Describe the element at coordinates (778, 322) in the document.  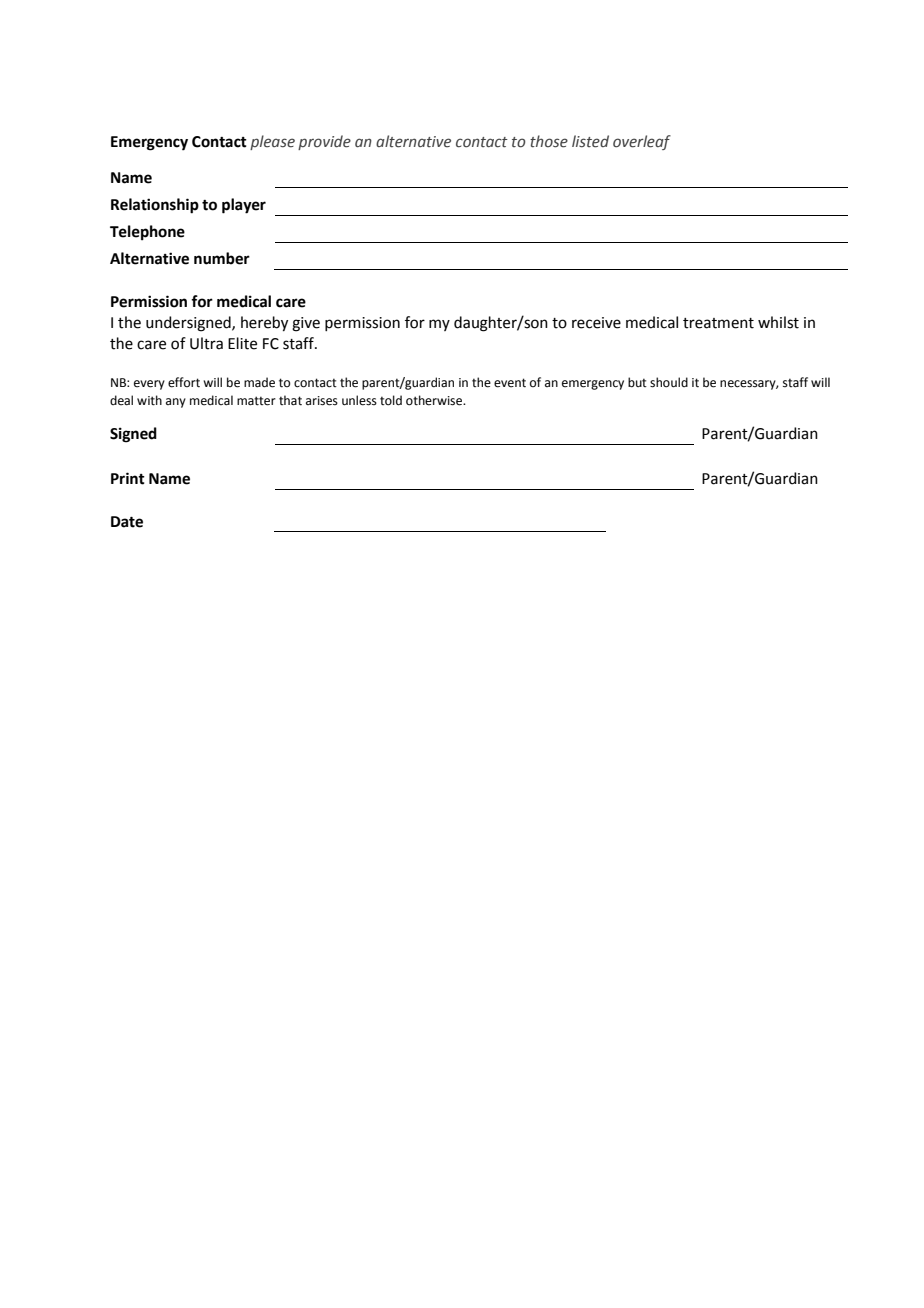
I see `whilst` at that location.
